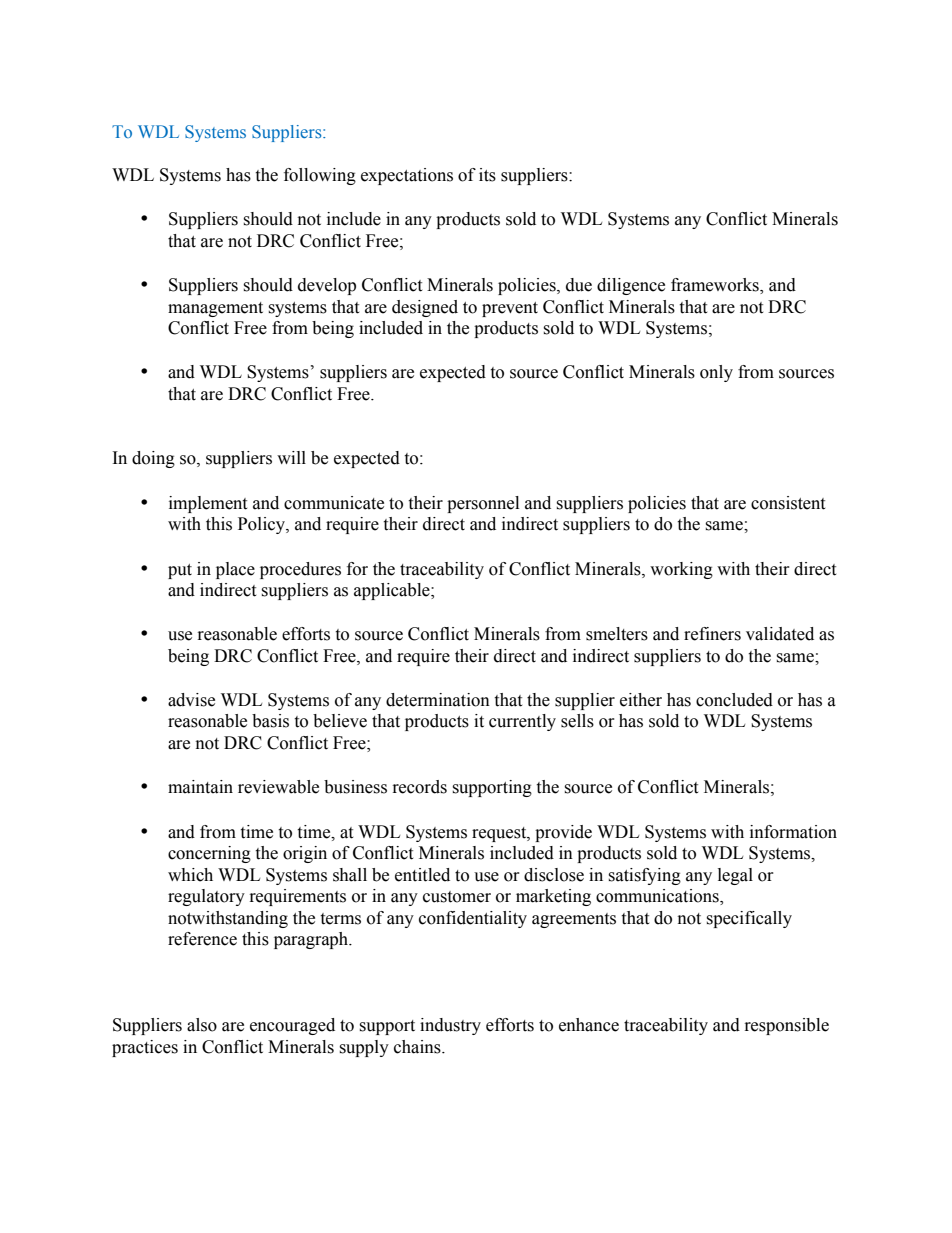  What do you see at coordinates (291, 457) in the page?
I see `will` at bounding box center [291, 457].
